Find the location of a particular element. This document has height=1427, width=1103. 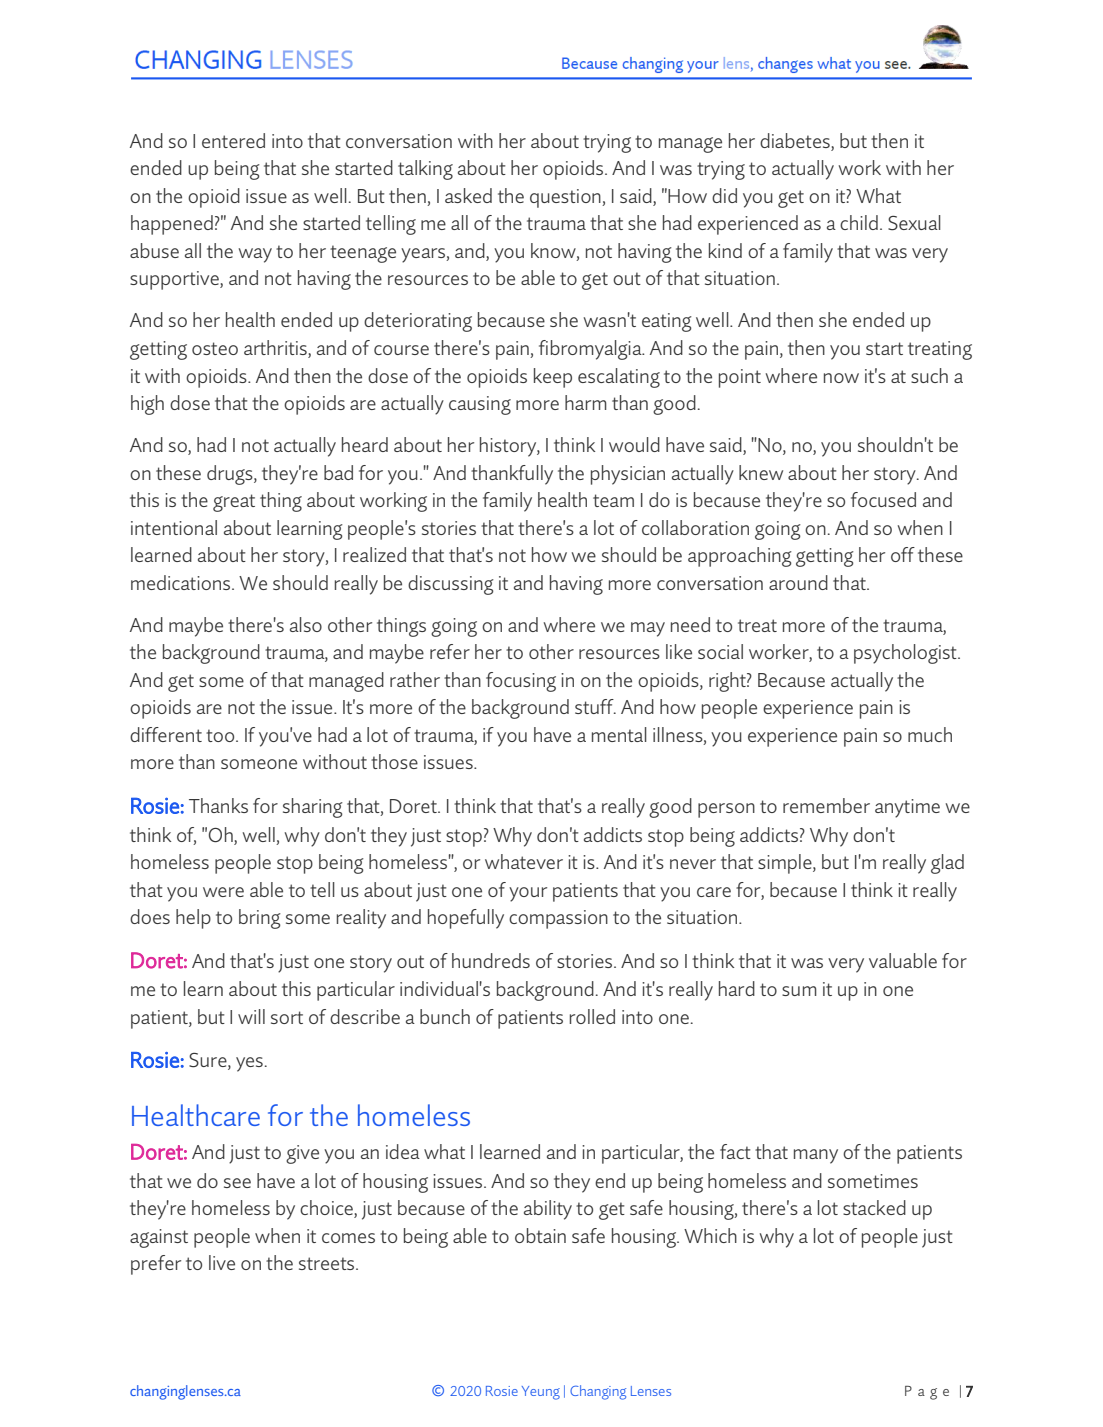

entered is located at coordinates (233, 140).
